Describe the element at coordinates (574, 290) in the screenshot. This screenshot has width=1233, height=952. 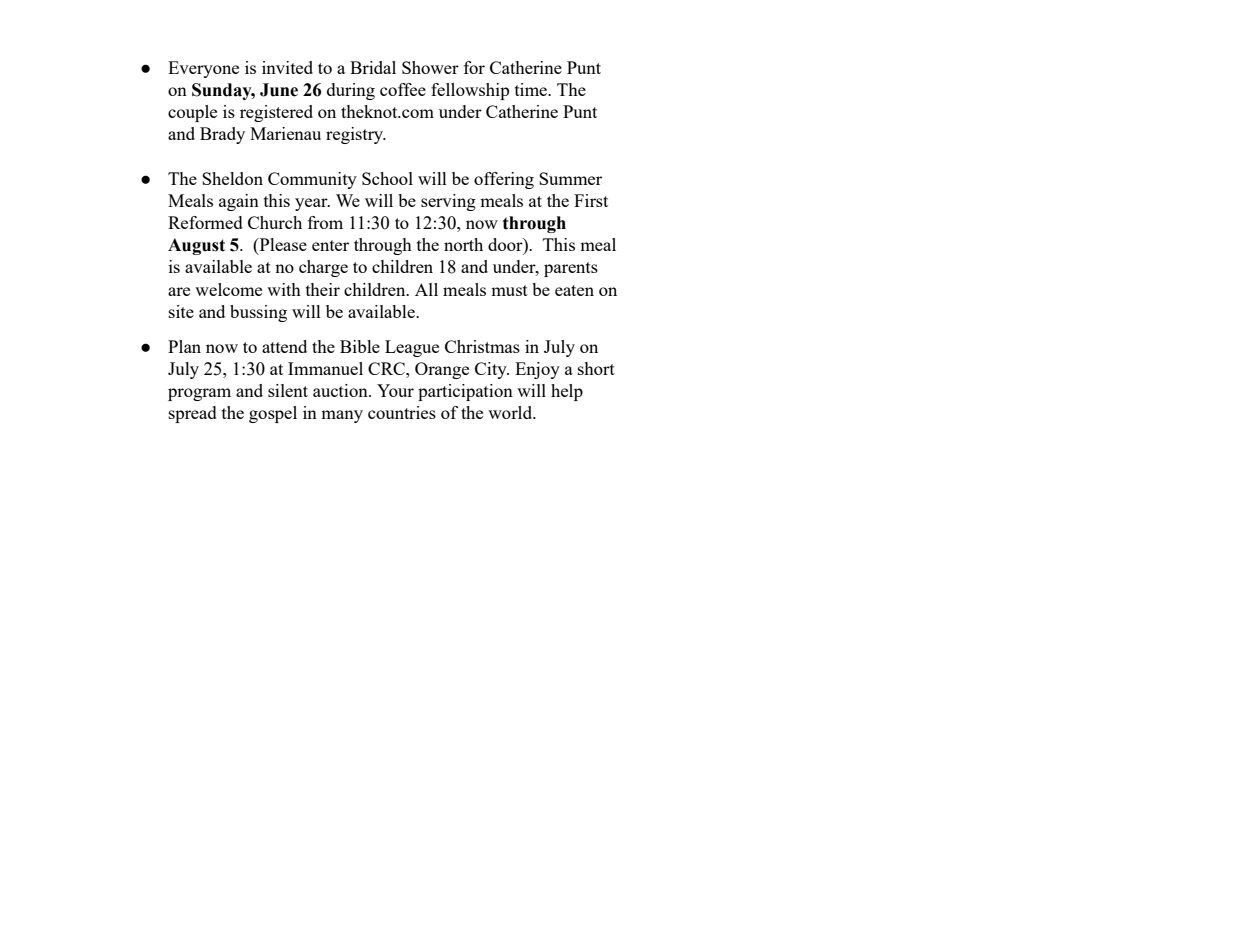
I see `eaten` at that location.
